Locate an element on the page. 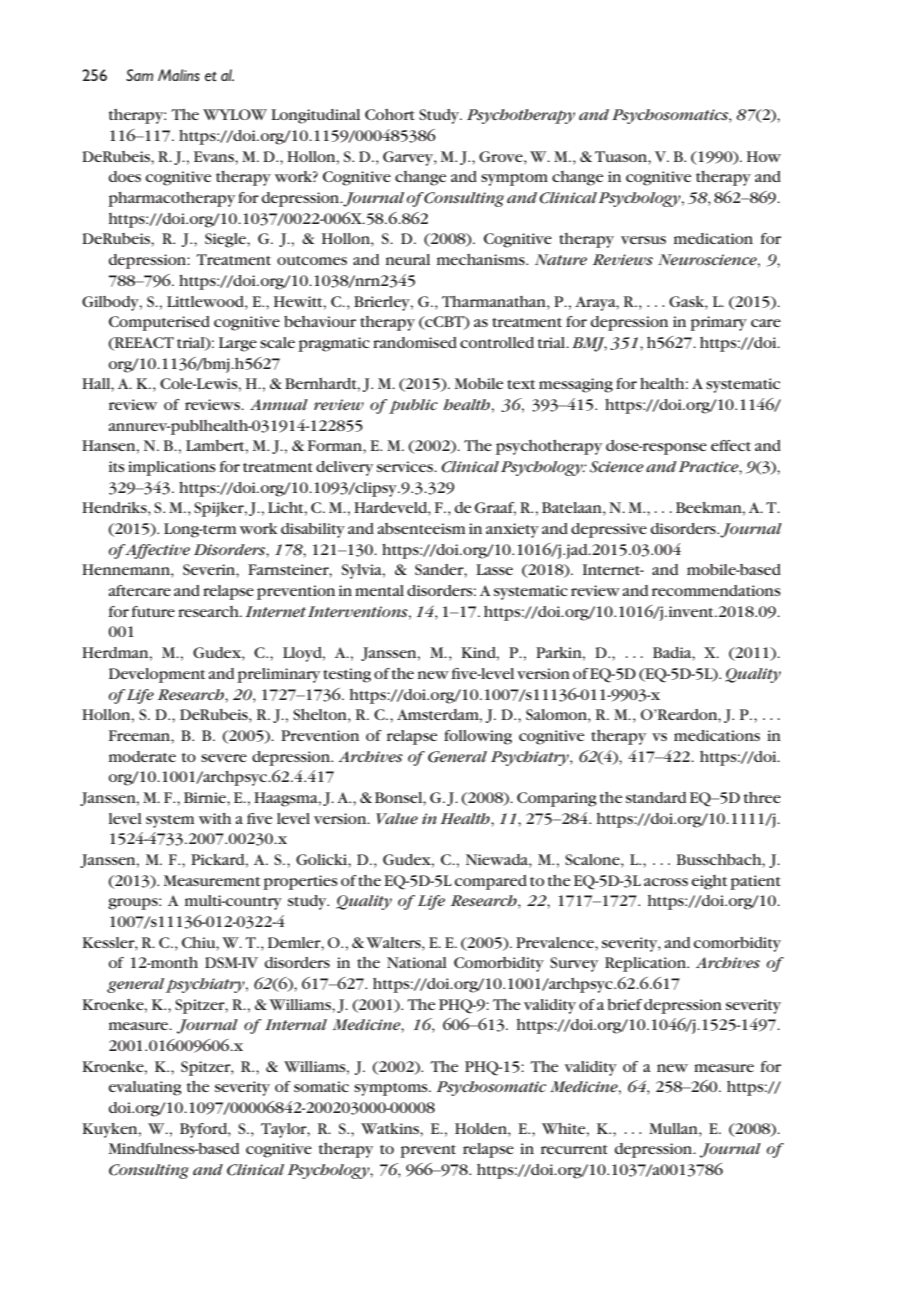 The width and height of the document is (914, 1316). Cohort is located at coordinates (390, 114).
